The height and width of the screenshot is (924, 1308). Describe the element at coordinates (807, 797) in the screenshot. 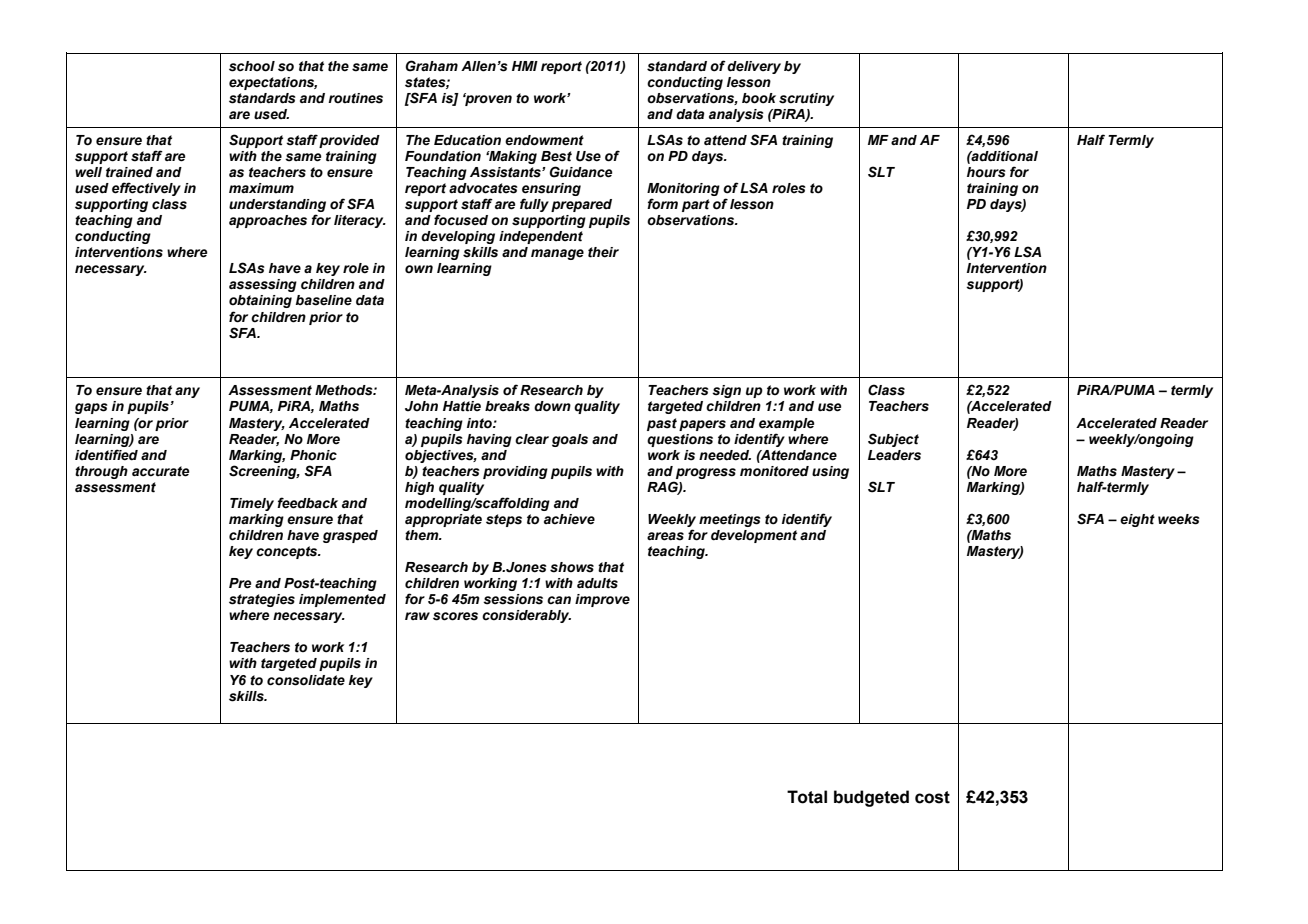

I see `Total` at that location.
